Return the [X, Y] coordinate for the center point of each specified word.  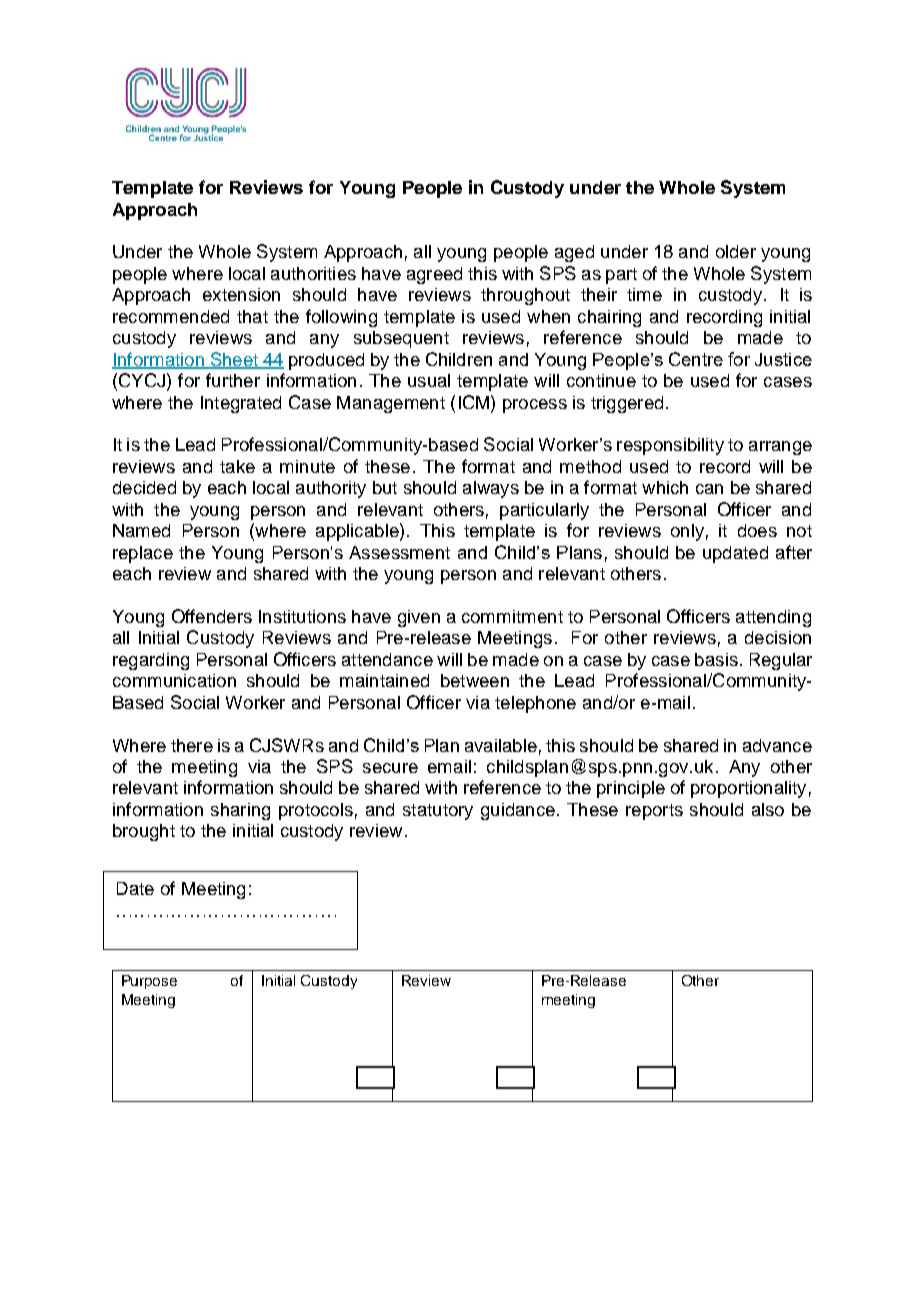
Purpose [149, 982]
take [237, 466]
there [192, 745]
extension [241, 294]
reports [654, 812]
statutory [438, 812]
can [709, 489]
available [501, 745]
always [491, 489]
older [736, 251]
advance [777, 745]
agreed [434, 275]
